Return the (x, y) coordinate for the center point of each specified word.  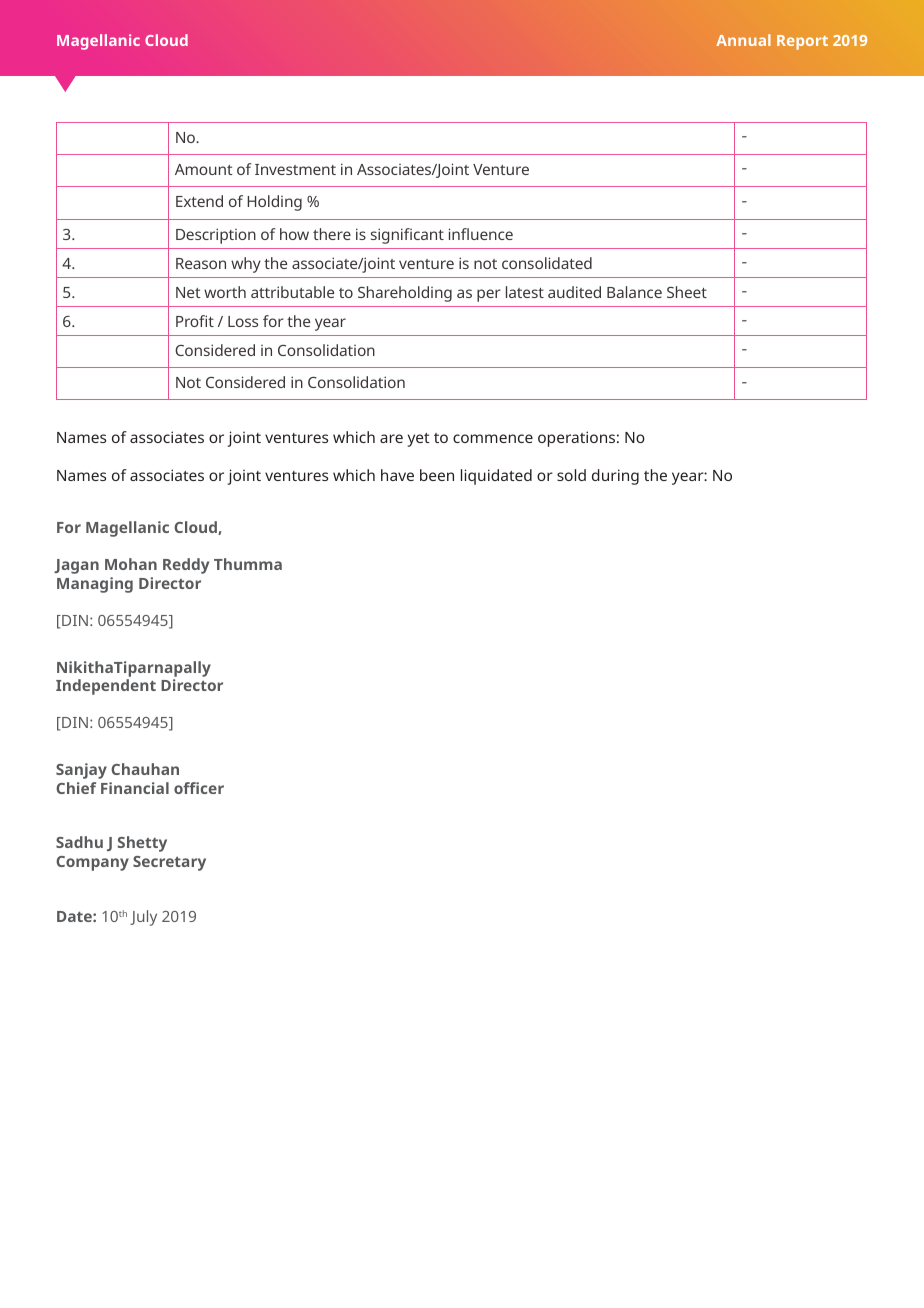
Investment (295, 169)
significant (407, 236)
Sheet (687, 292)
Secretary (169, 863)
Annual (743, 40)
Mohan (131, 564)
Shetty (142, 844)
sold (571, 475)
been (437, 475)
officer (199, 788)
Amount (204, 169)
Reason (201, 263)
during (615, 477)
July (143, 918)
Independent (106, 687)
